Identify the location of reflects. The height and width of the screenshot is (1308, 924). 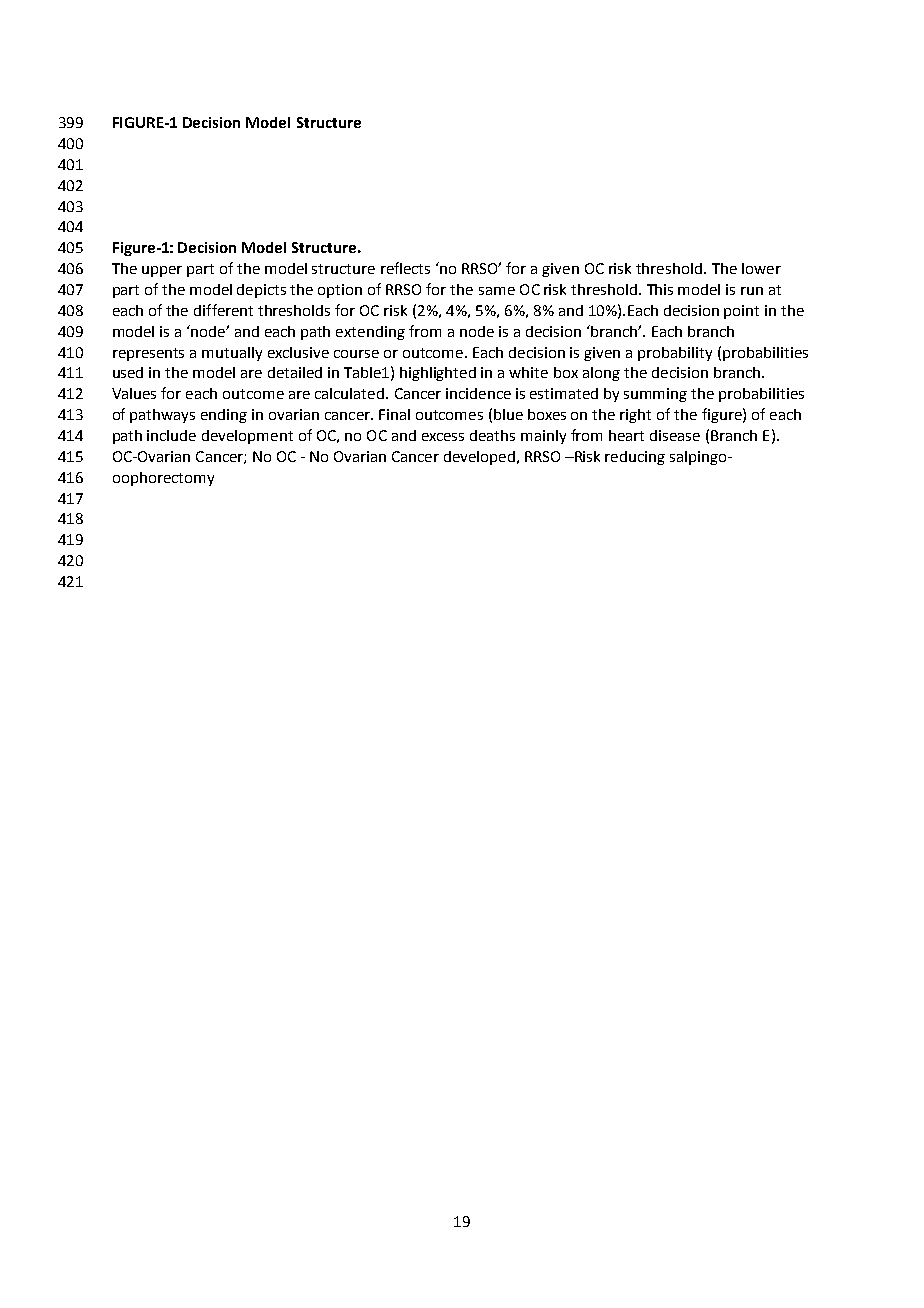
(405, 268).
